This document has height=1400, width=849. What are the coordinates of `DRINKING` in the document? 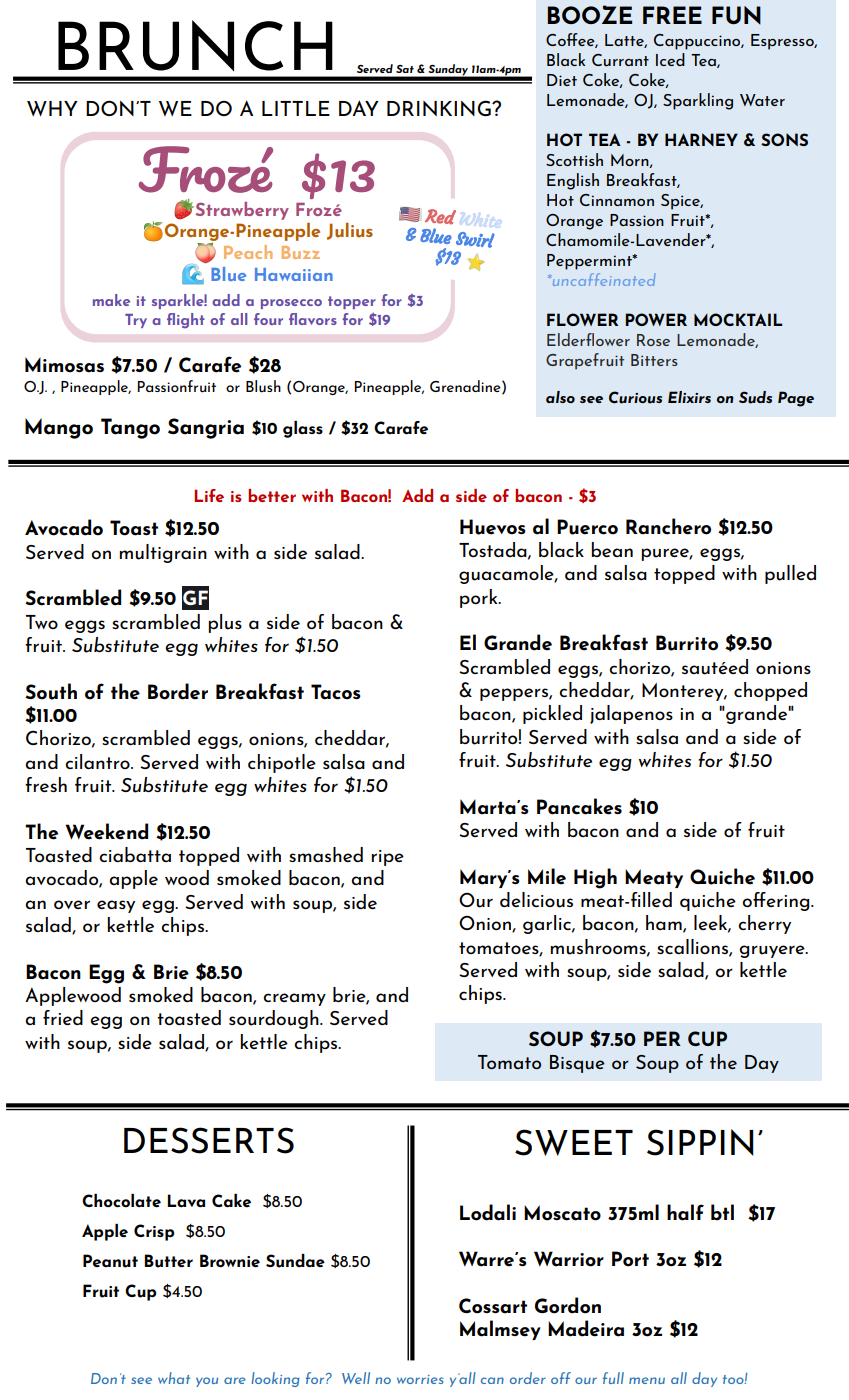 It's located at (440, 108).
